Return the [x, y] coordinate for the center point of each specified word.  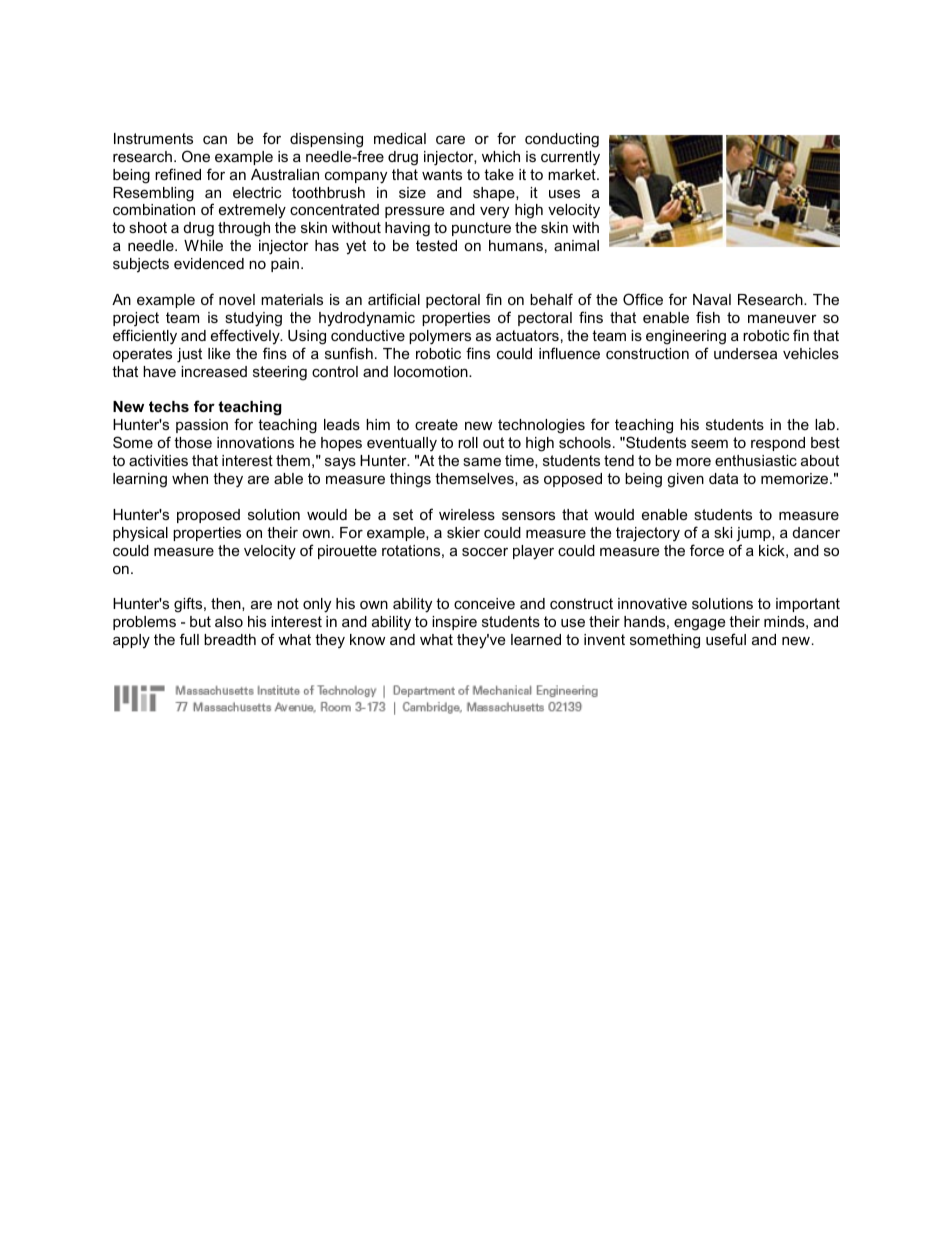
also [229, 621]
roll [468, 442]
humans [516, 245]
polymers [440, 337]
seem [709, 443]
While [203, 245]
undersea [745, 353]
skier [463, 532]
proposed [208, 516]
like [219, 353]
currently [570, 158]
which [501, 156]
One [196, 156]
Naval [712, 299]
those [193, 442]
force [707, 550]
